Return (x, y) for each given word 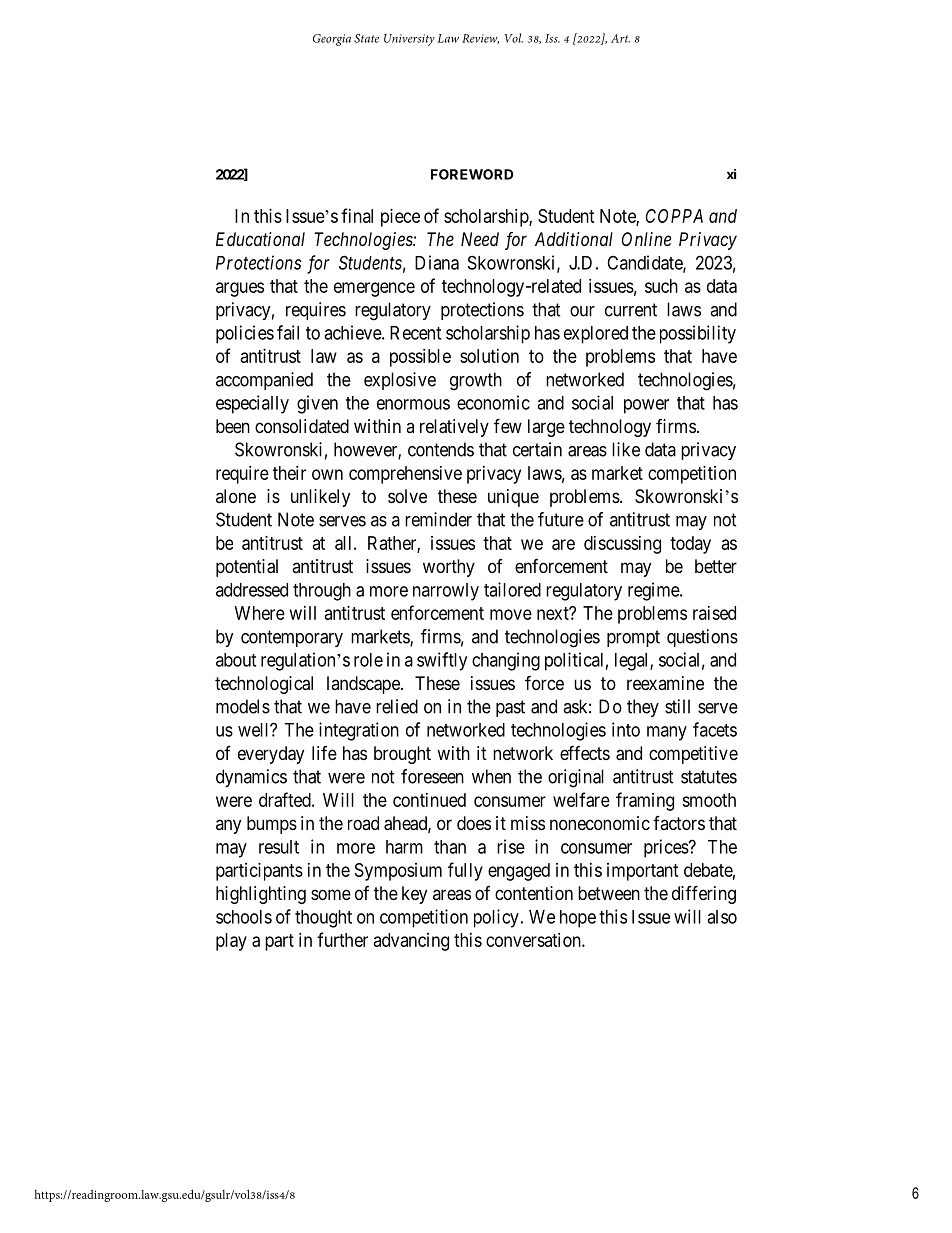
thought (323, 919)
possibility (698, 334)
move (511, 614)
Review (480, 39)
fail (288, 332)
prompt (633, 638)
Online (646, 239)
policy (496, 918)
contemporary (292, 638)
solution (489, 356)
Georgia (332, 40)
